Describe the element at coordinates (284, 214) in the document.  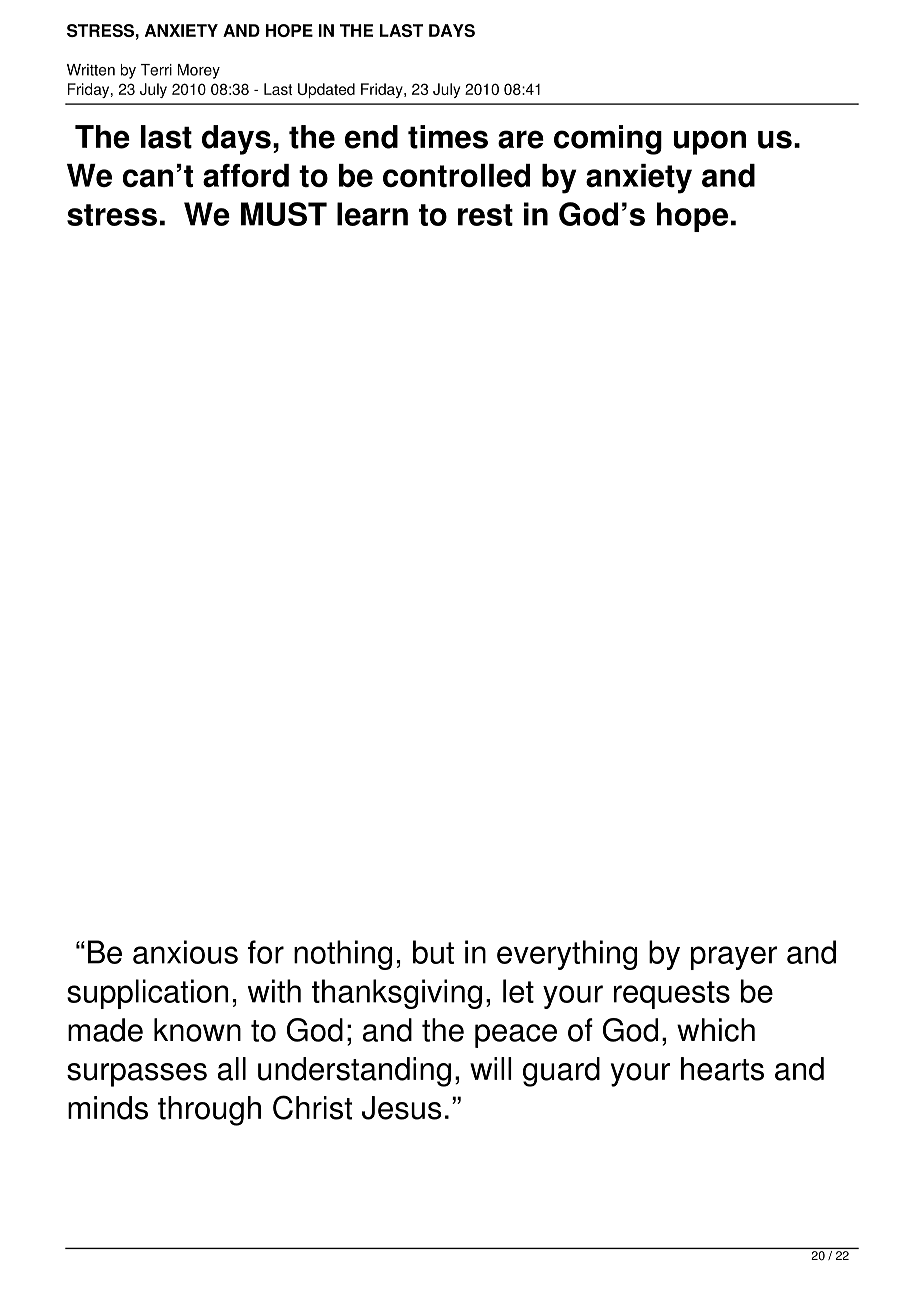
I see `MUST` at that location.
